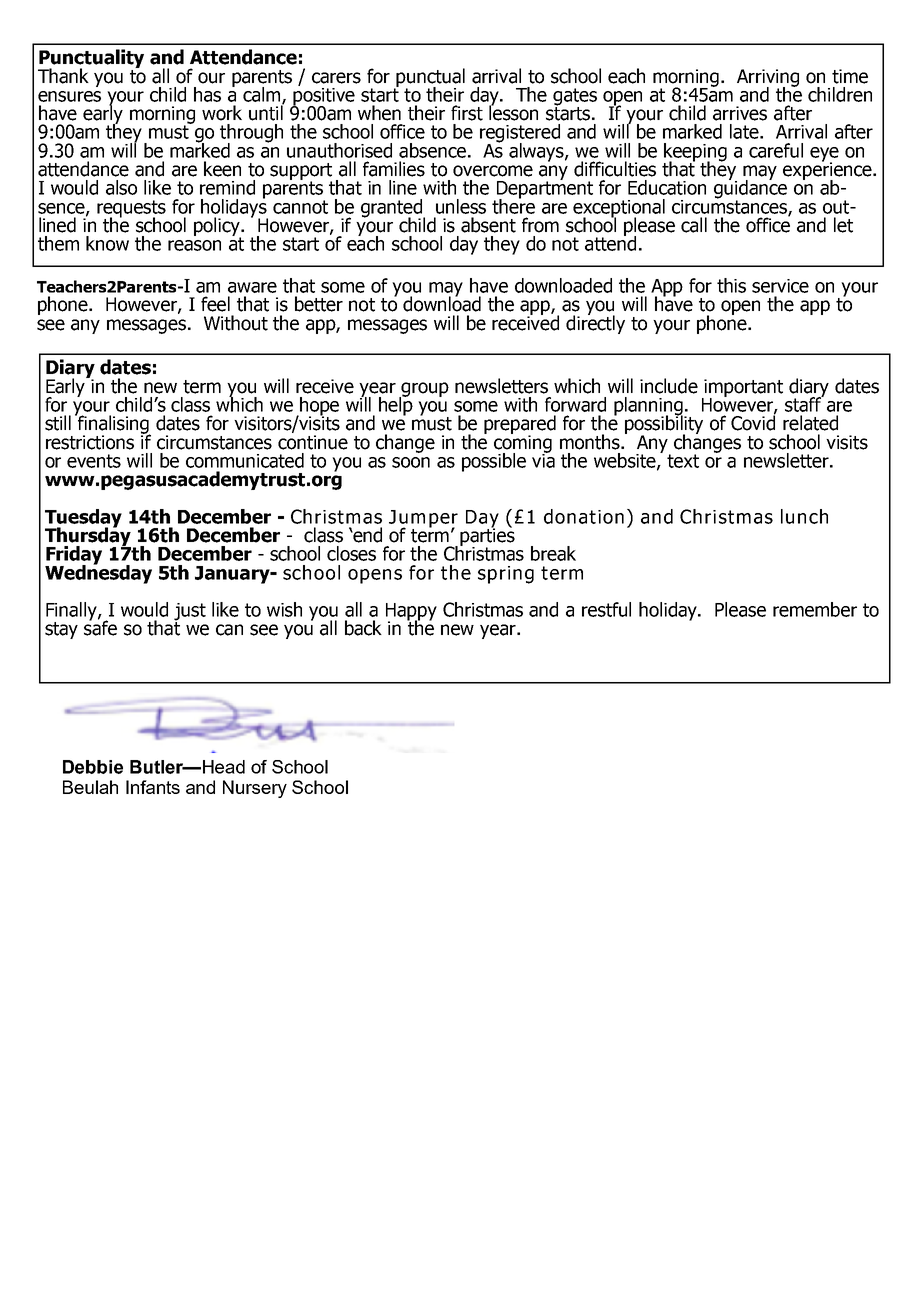 Image resolution: width=924 pixels, height=1308 pixels. What do you see at coordinates (113, 424) in the screenshot?
I see `finalising` at bounding box center [113, 424].
